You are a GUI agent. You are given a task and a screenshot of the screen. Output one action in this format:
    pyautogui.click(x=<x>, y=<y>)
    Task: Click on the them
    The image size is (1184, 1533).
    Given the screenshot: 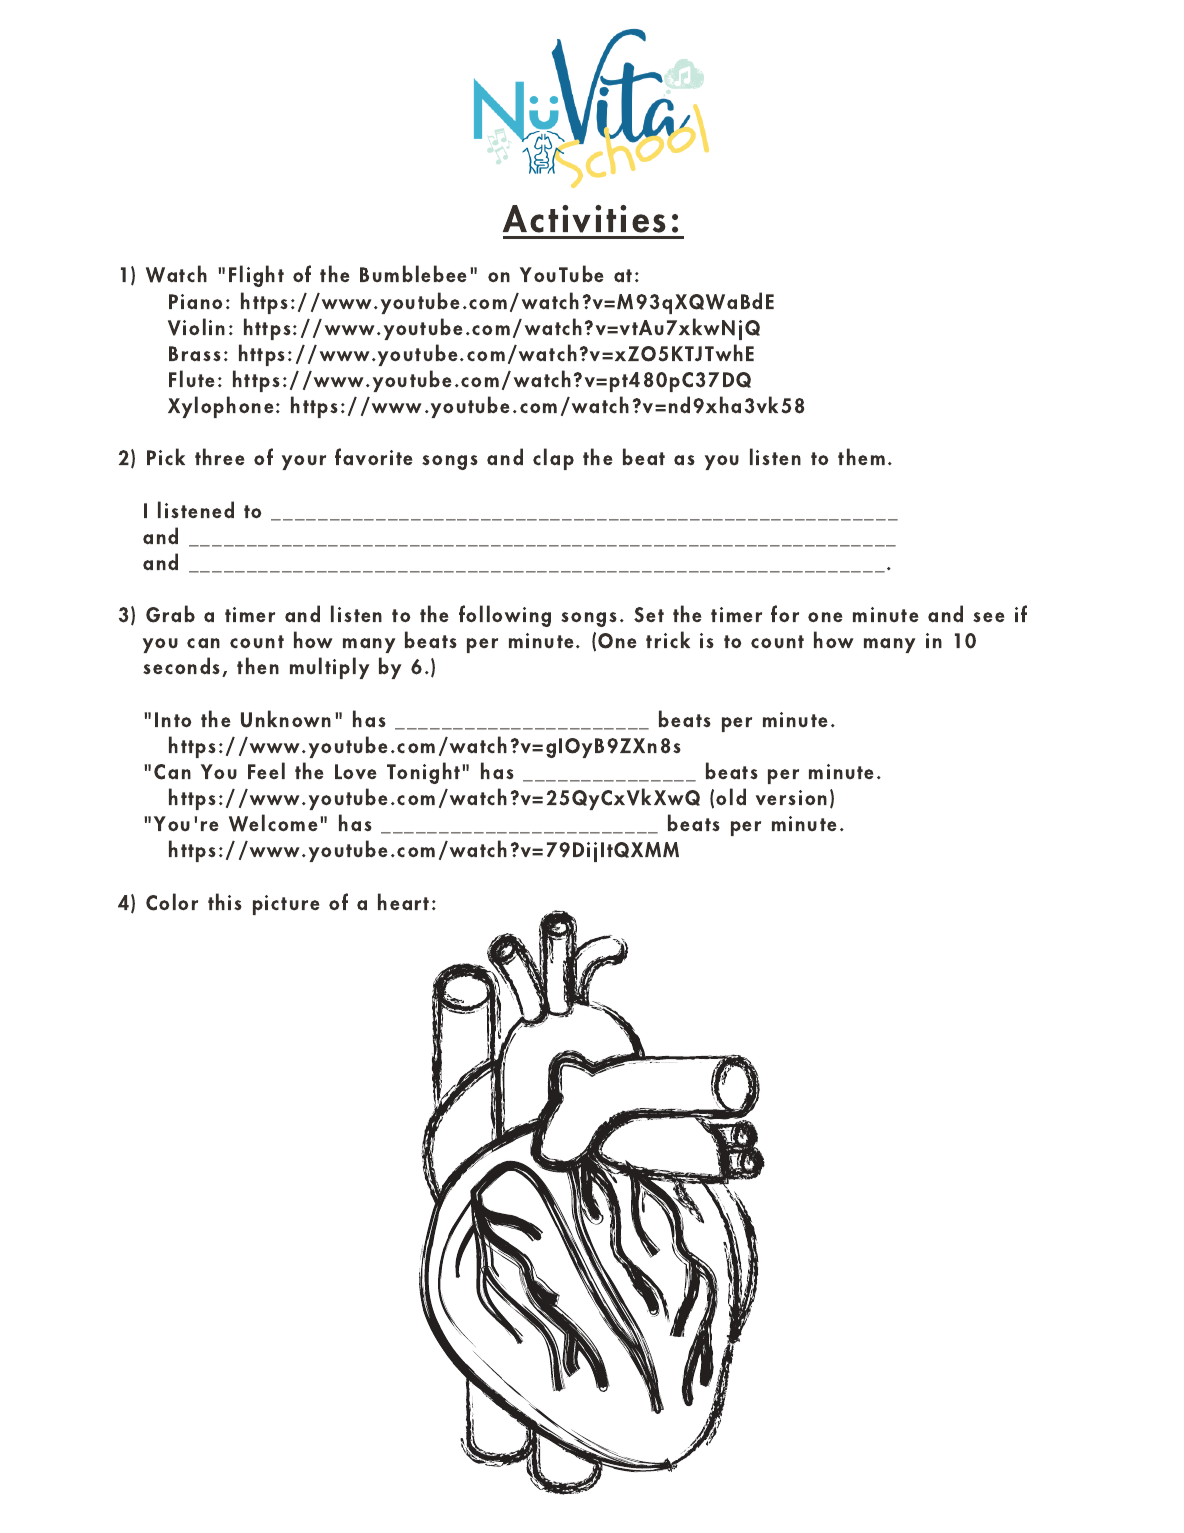 What is the action you would take?
    pyautogui.click(x=861, y=456)
